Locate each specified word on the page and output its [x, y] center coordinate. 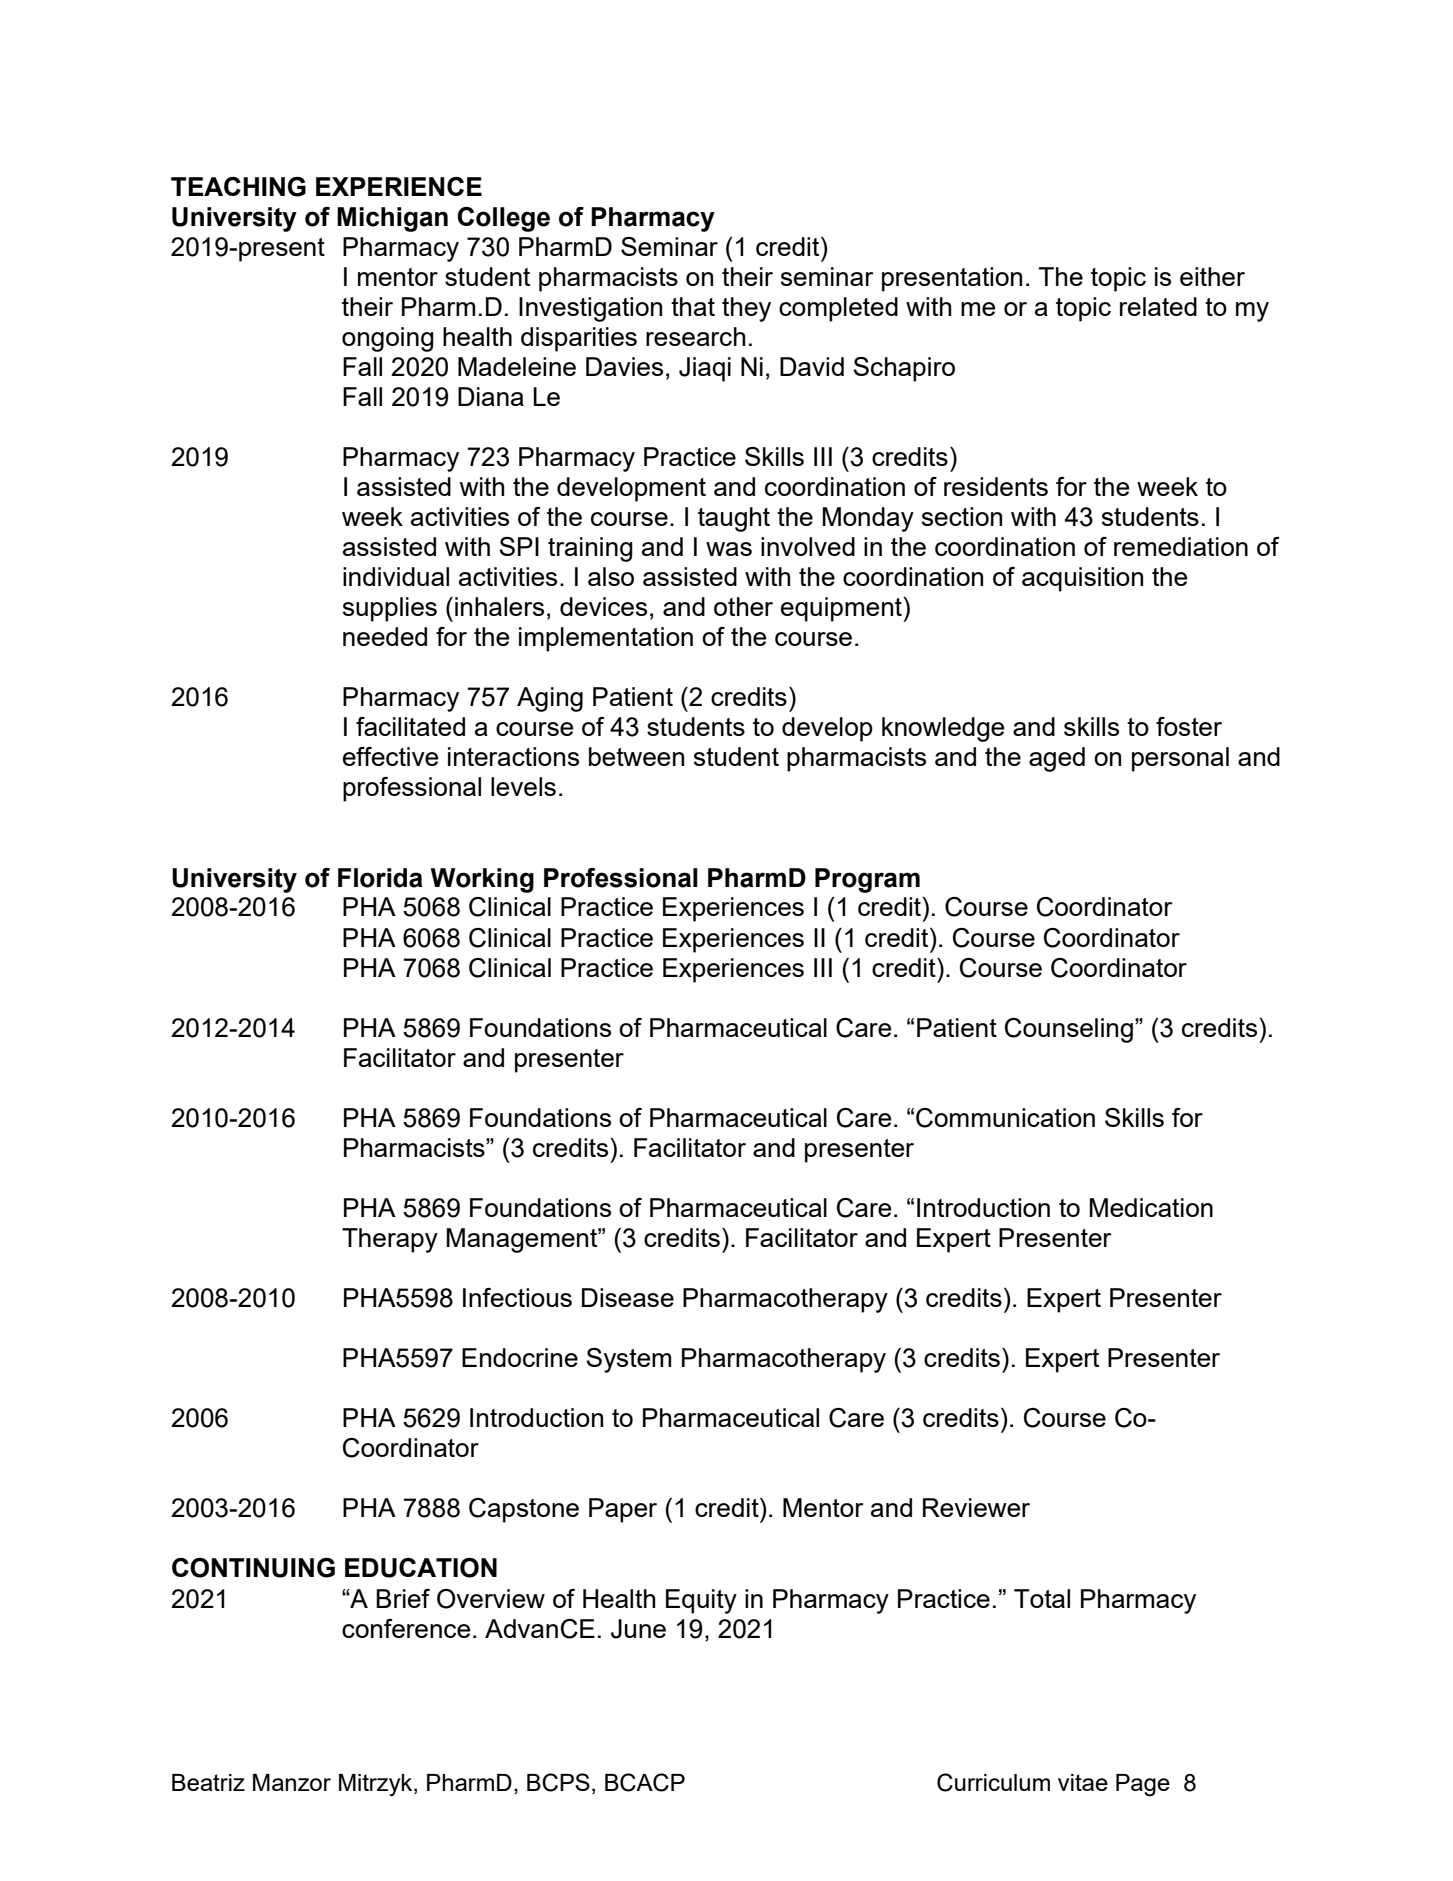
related [1158, 306]
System [628, 1360]
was [729, 549]
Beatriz [208, 1782]
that [693, 306]
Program [867, 880]
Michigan [392, 219]
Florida [380, 878]
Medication [1151, 1207]
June [638, 1629]
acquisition [1082, 579]
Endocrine [520, 1357]
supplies [390, 609]
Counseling [1069, 1030]
